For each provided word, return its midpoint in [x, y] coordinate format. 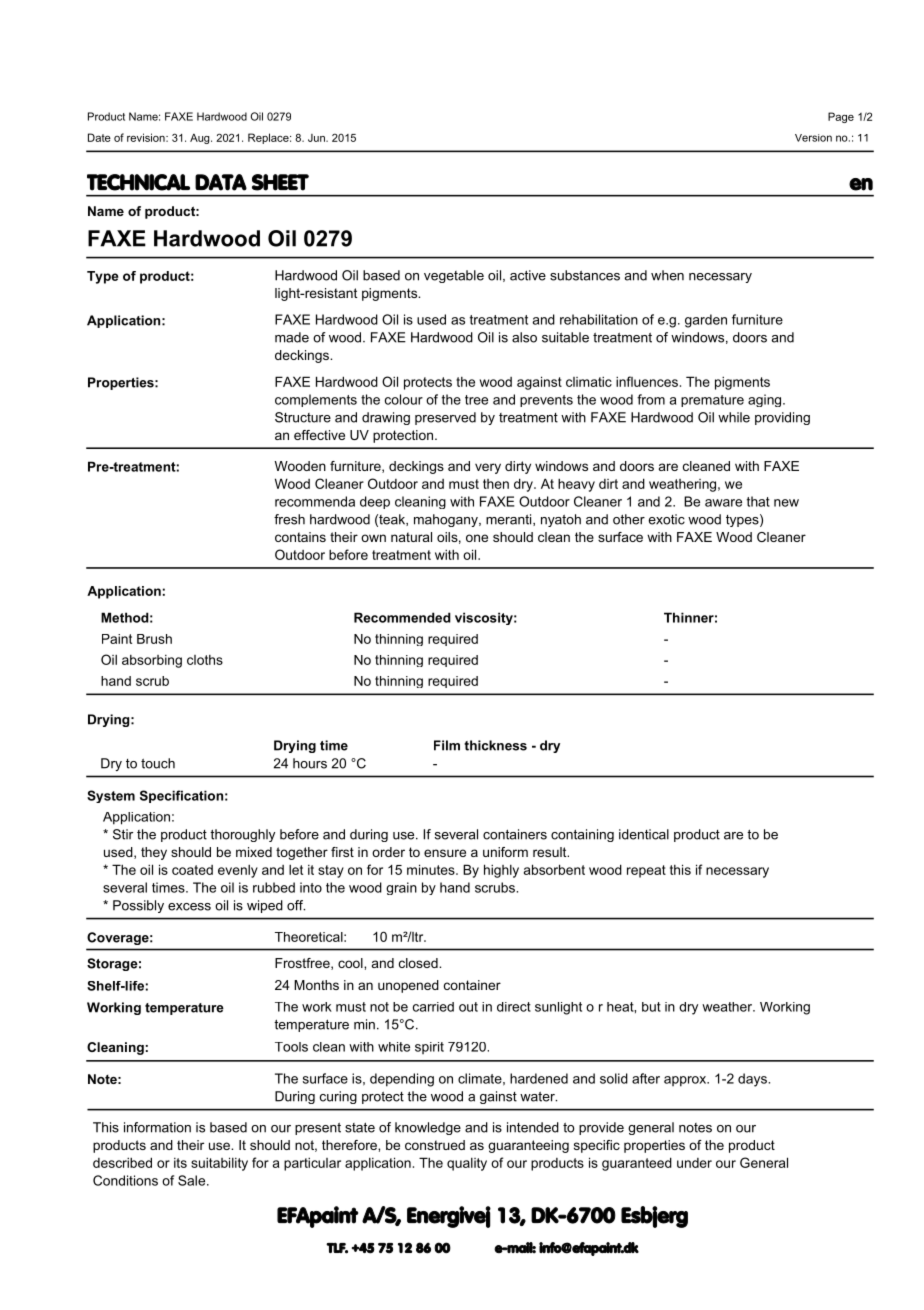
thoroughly [242, 835]
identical [644, 834]
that [758, 501]
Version [813, 138]
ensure [445, 853]
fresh [289, 519]
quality [467, 1164]
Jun [317, 138]
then [496, 484]
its [180, 1163]
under [694, 1163]
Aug [201, 139]
